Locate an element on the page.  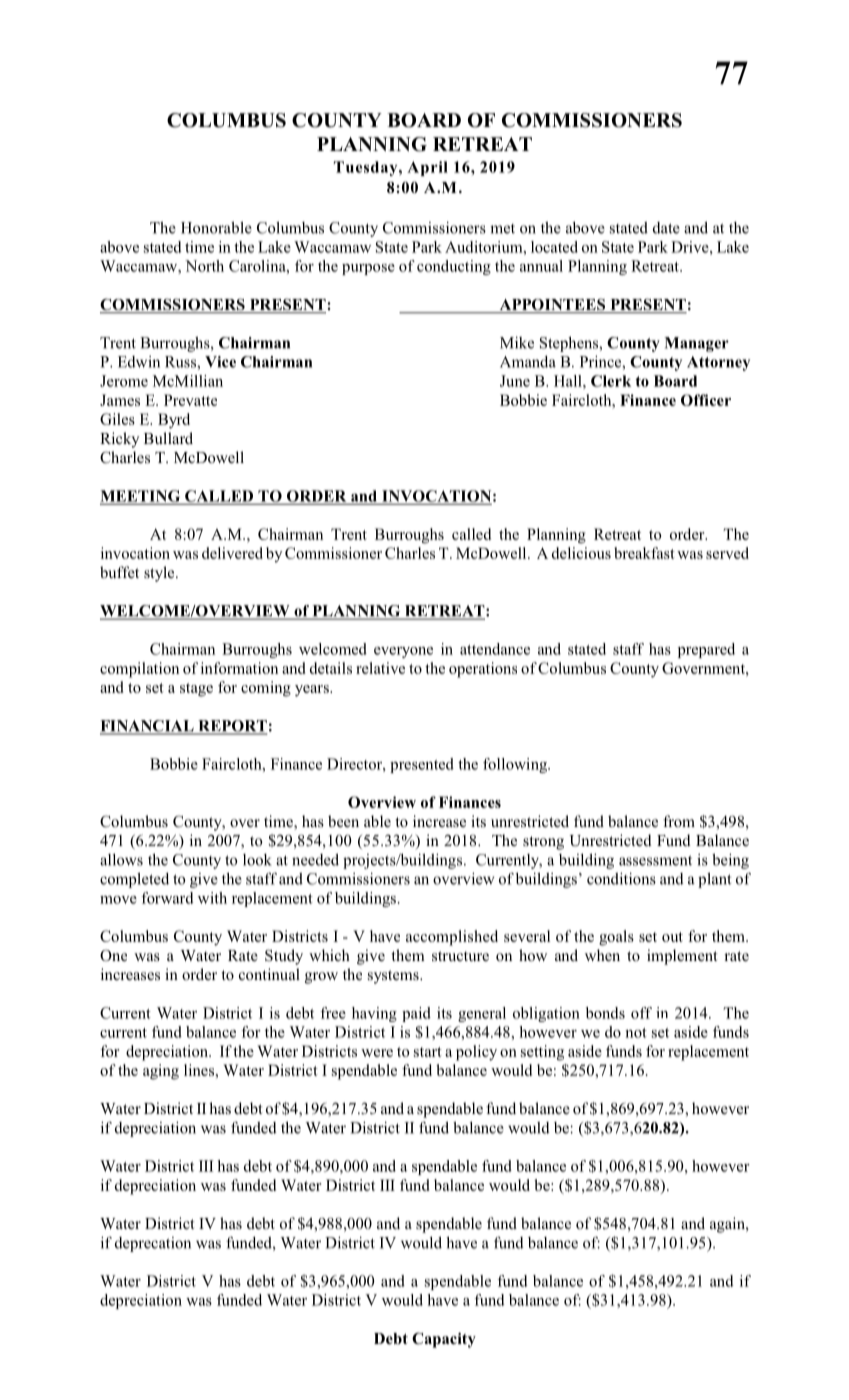
paid is located at coordinates (416, 1014).
